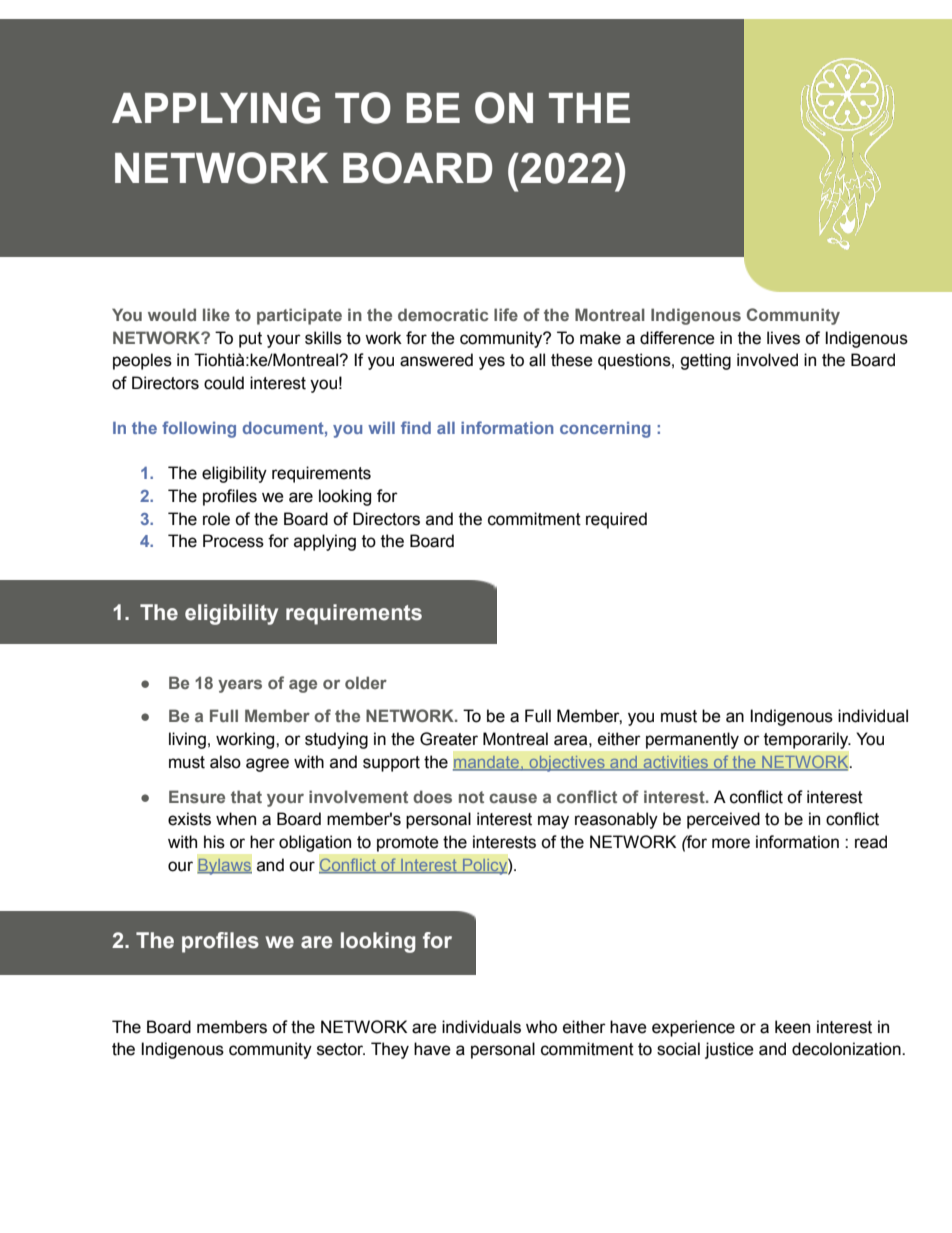 Image resolution: width=952 pixels, height=1233 pixels. What do you see at coordinates (783, 338) in the screenshot?
I see `lives` at bounding box center [783, 338].
